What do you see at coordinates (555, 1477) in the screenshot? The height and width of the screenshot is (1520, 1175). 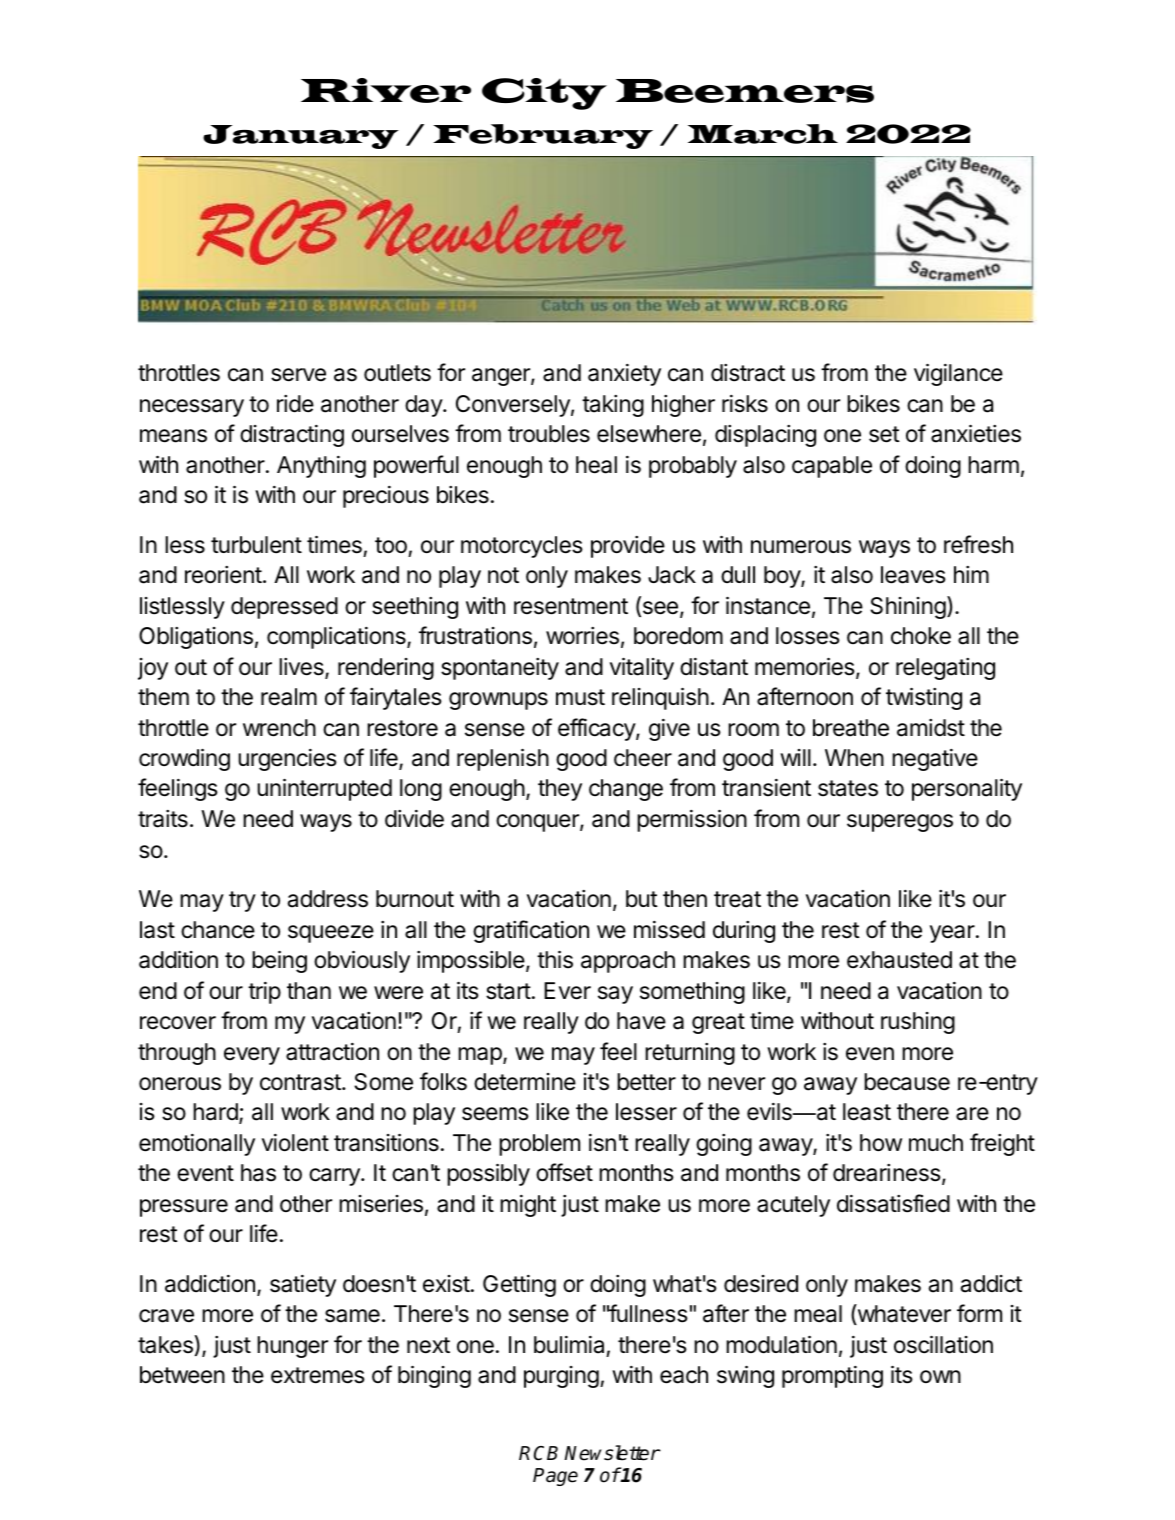 I see `Page` at bounding box center [555, 1477].
